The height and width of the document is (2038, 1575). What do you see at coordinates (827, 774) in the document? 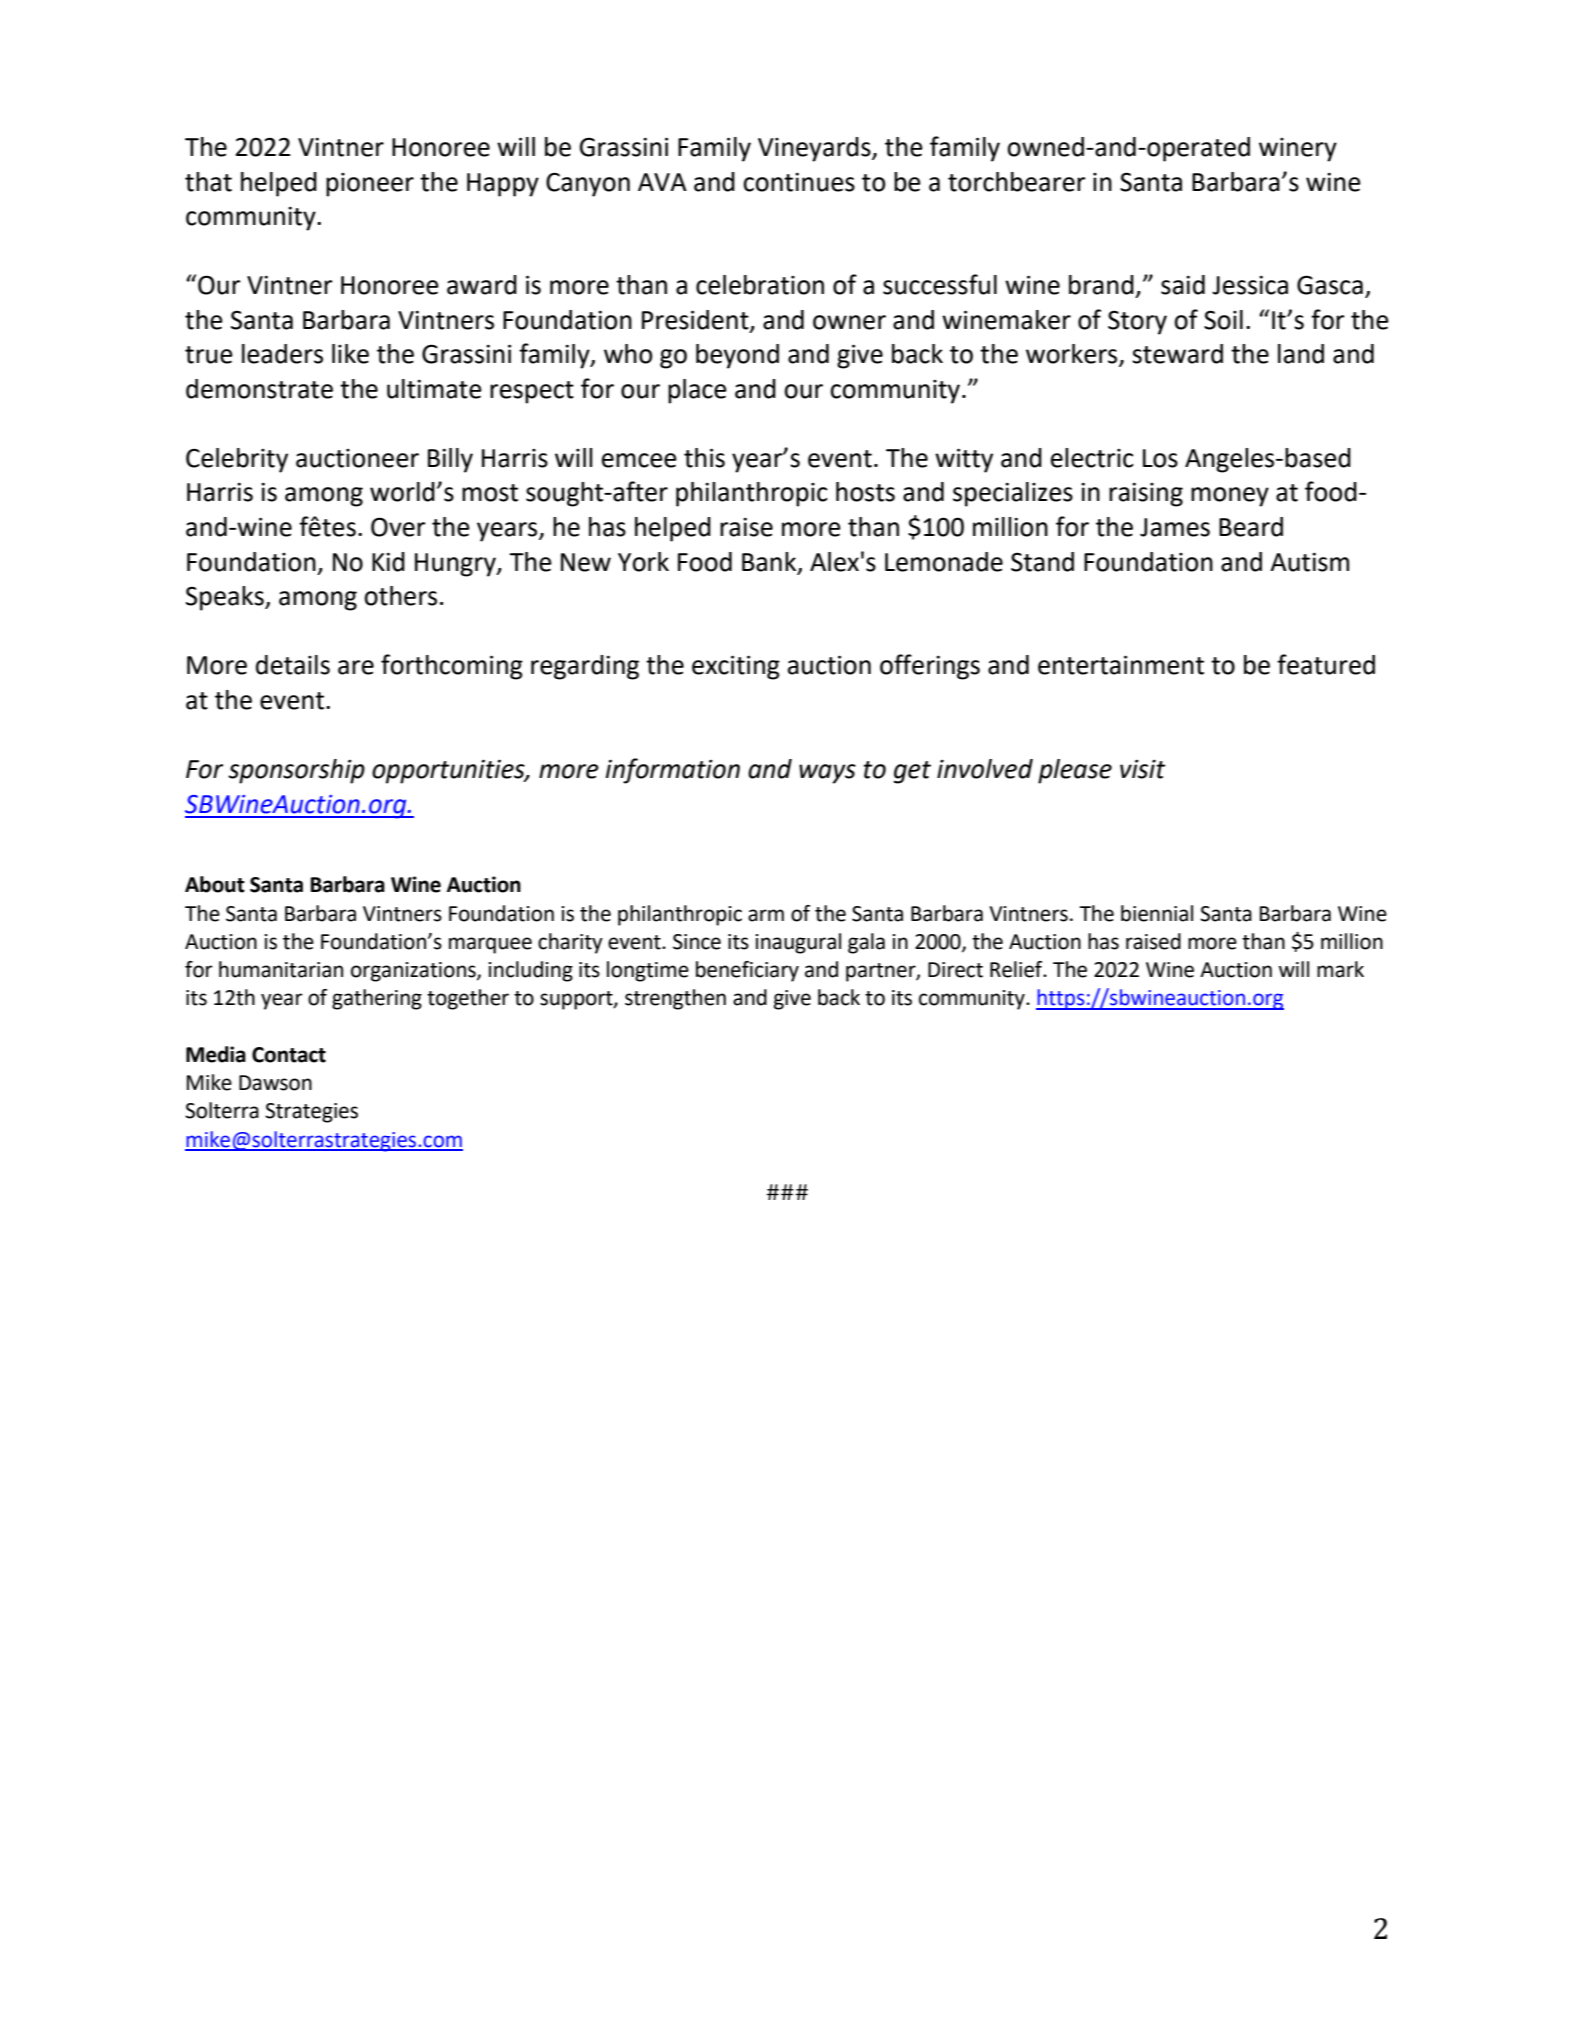
I see `ways` at bounding box center [827, 774].
